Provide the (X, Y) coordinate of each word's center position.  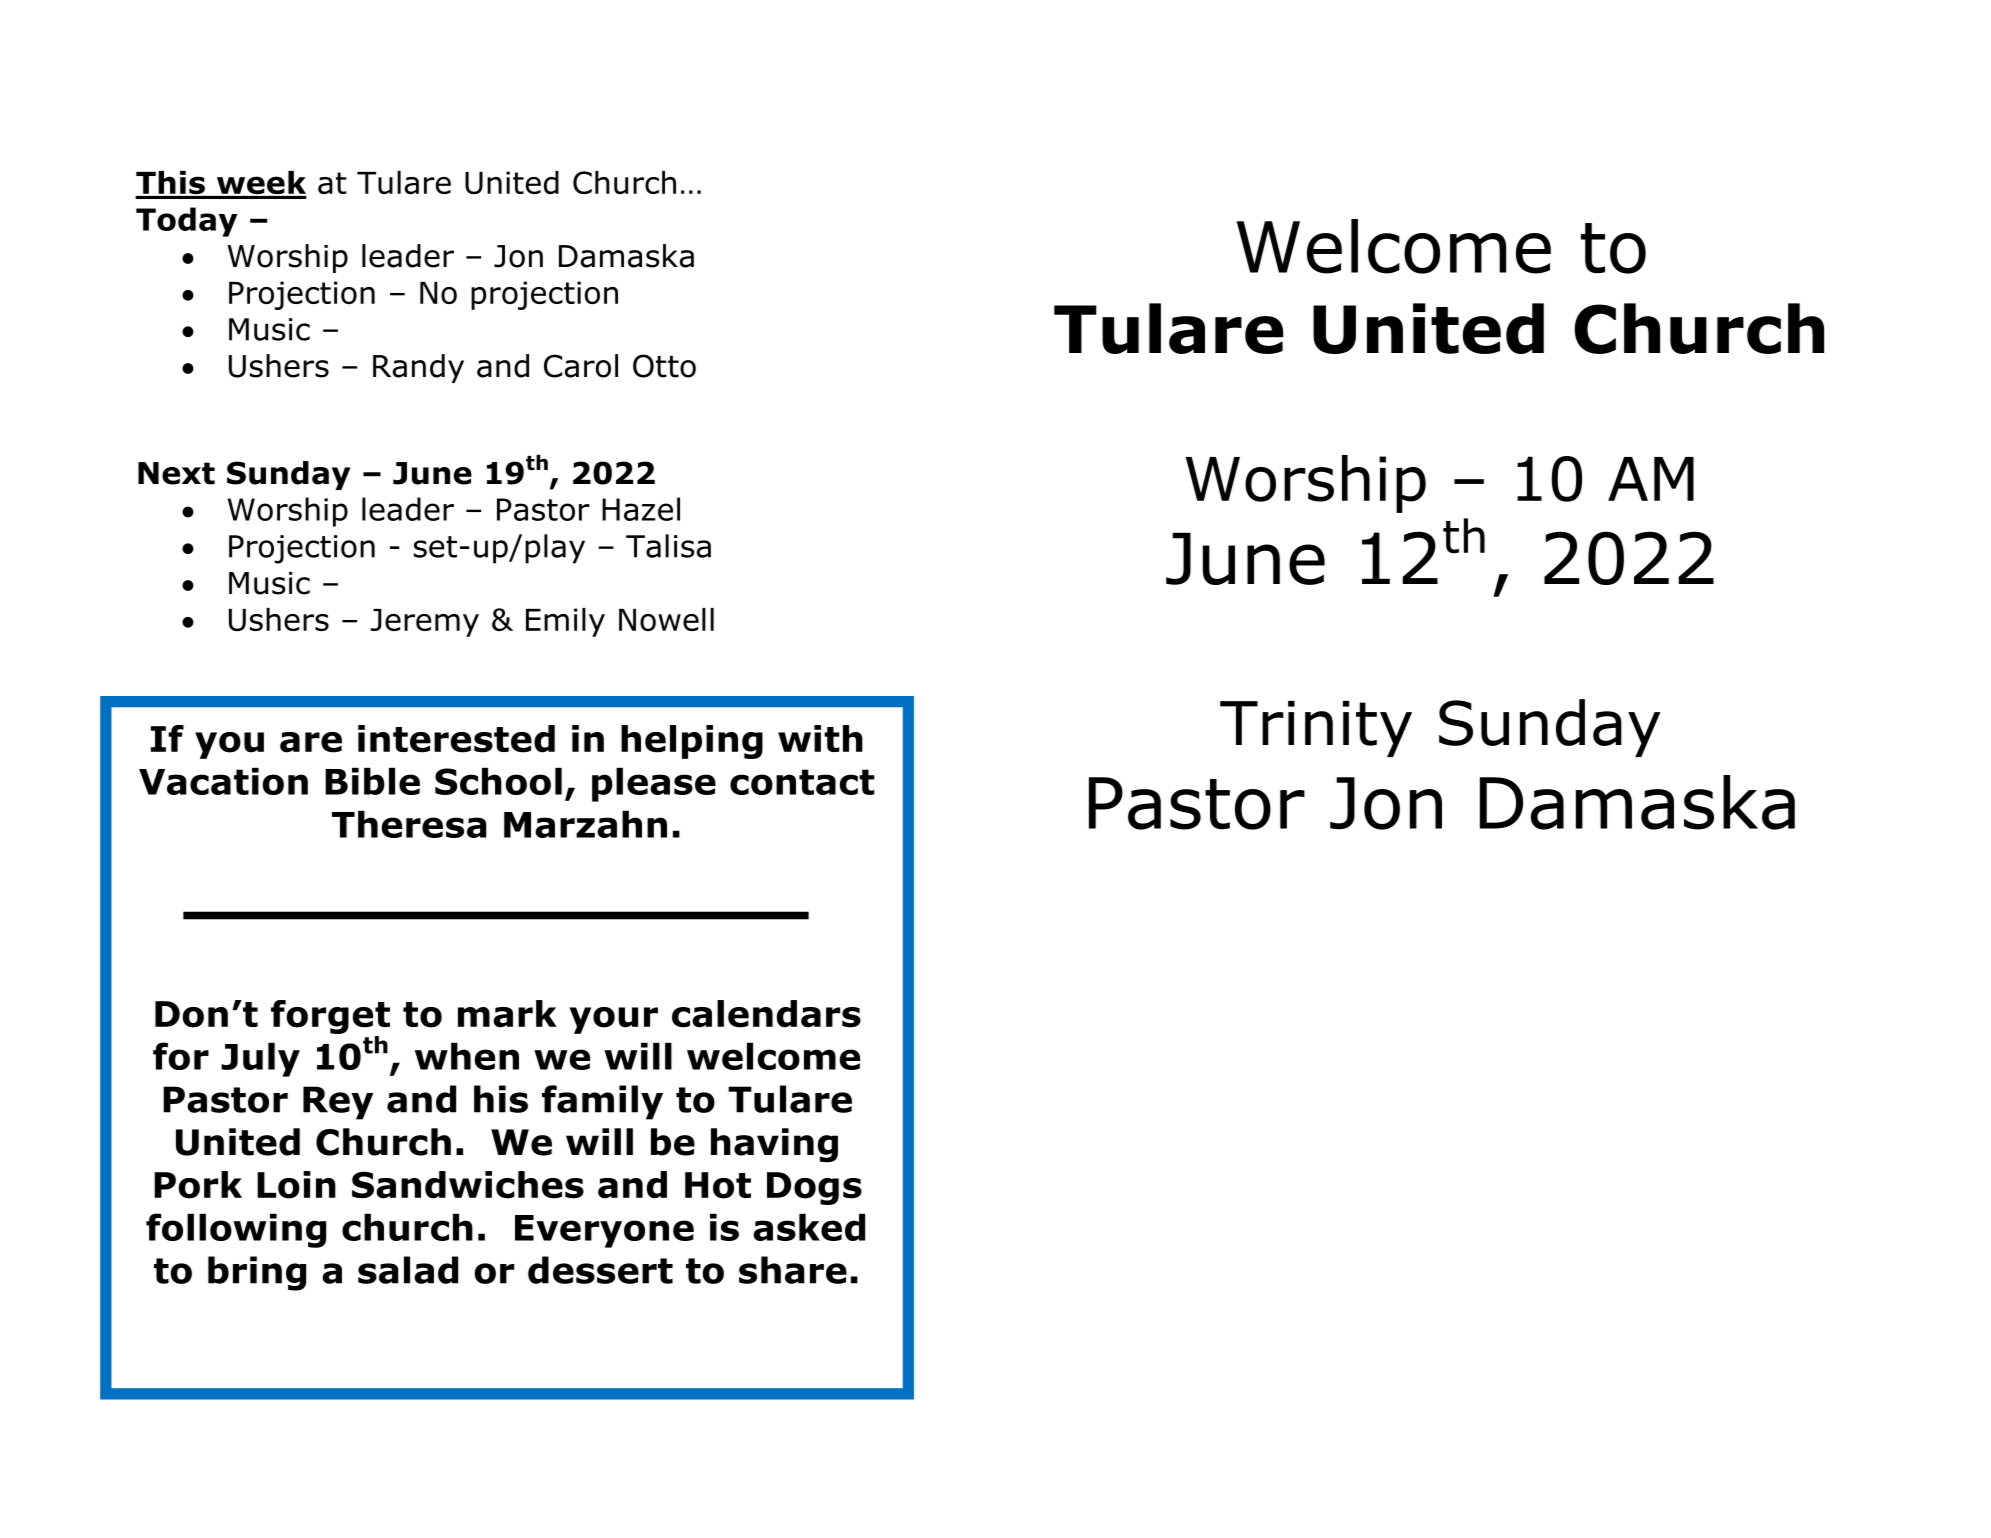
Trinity (1316, 729)
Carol (581, 366)
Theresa (409, 824)
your (613, 1020)
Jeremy (425, 623)
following (236, 1230)
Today (187, 222)
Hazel (641, 509)
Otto (664, 366)
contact (802, 782)
